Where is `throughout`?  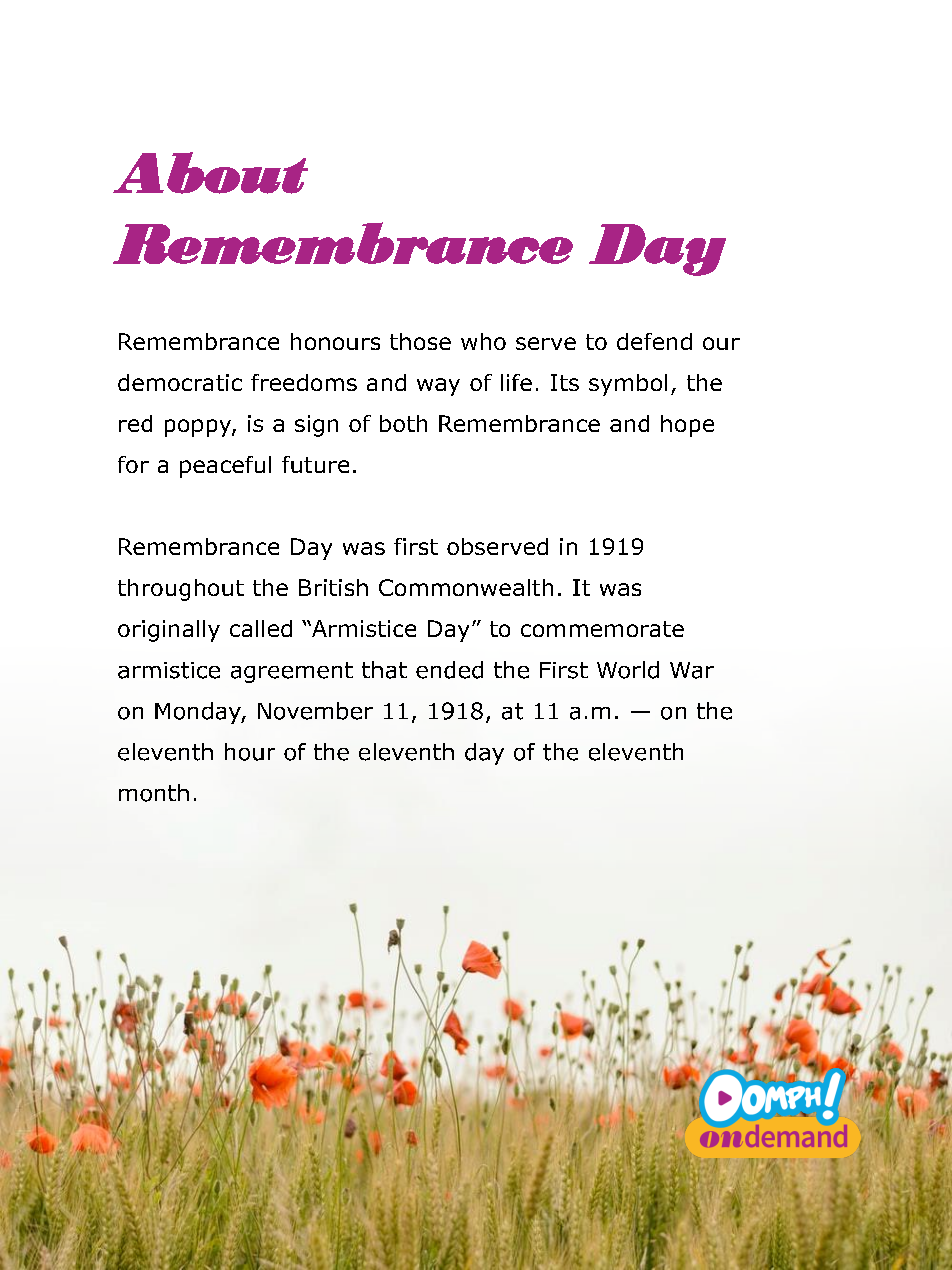 throughout is located at coordinates (181, 590).
